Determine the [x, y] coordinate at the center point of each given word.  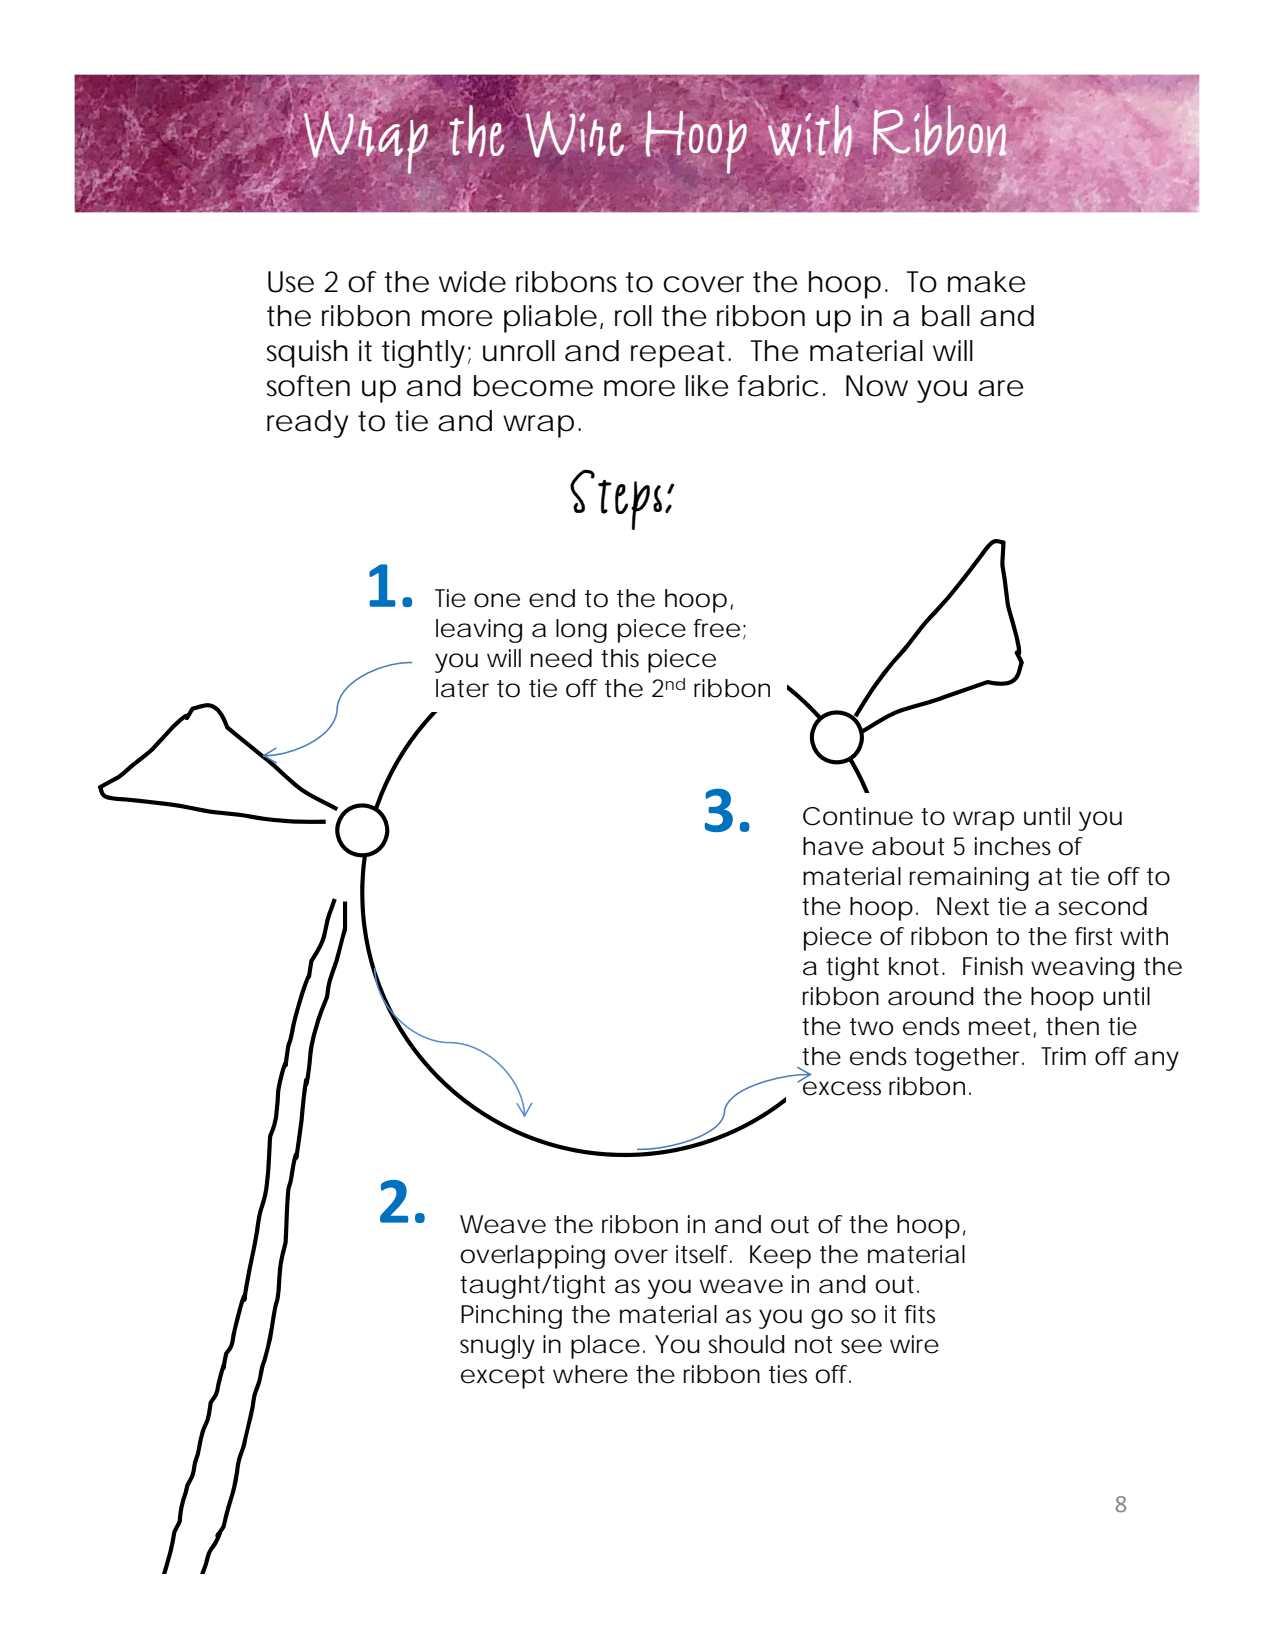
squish [307, 354]
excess [841, 1087]
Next [963, 906]
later [462, 688]
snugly [497, 1347]
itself [704, 1254]
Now [877, 386]
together [969, 1059]
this [620, 658]
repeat [680, 354]
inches [1013, 846]
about [908, 846]
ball [946, 316]
